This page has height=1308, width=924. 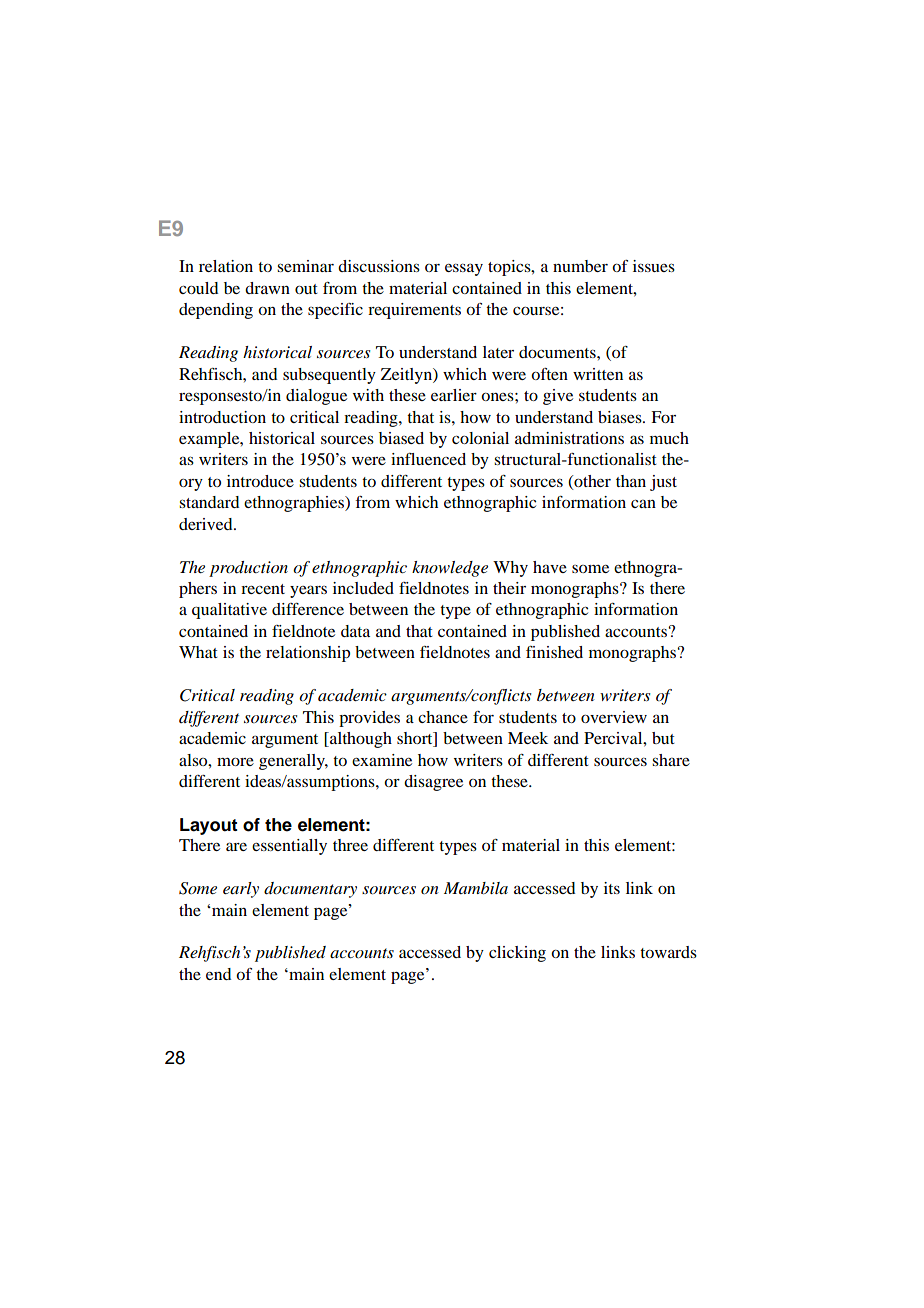 What do you see at coordinates (668, 952) in the page?
I see `towards` at bounding box center [668, 952].
